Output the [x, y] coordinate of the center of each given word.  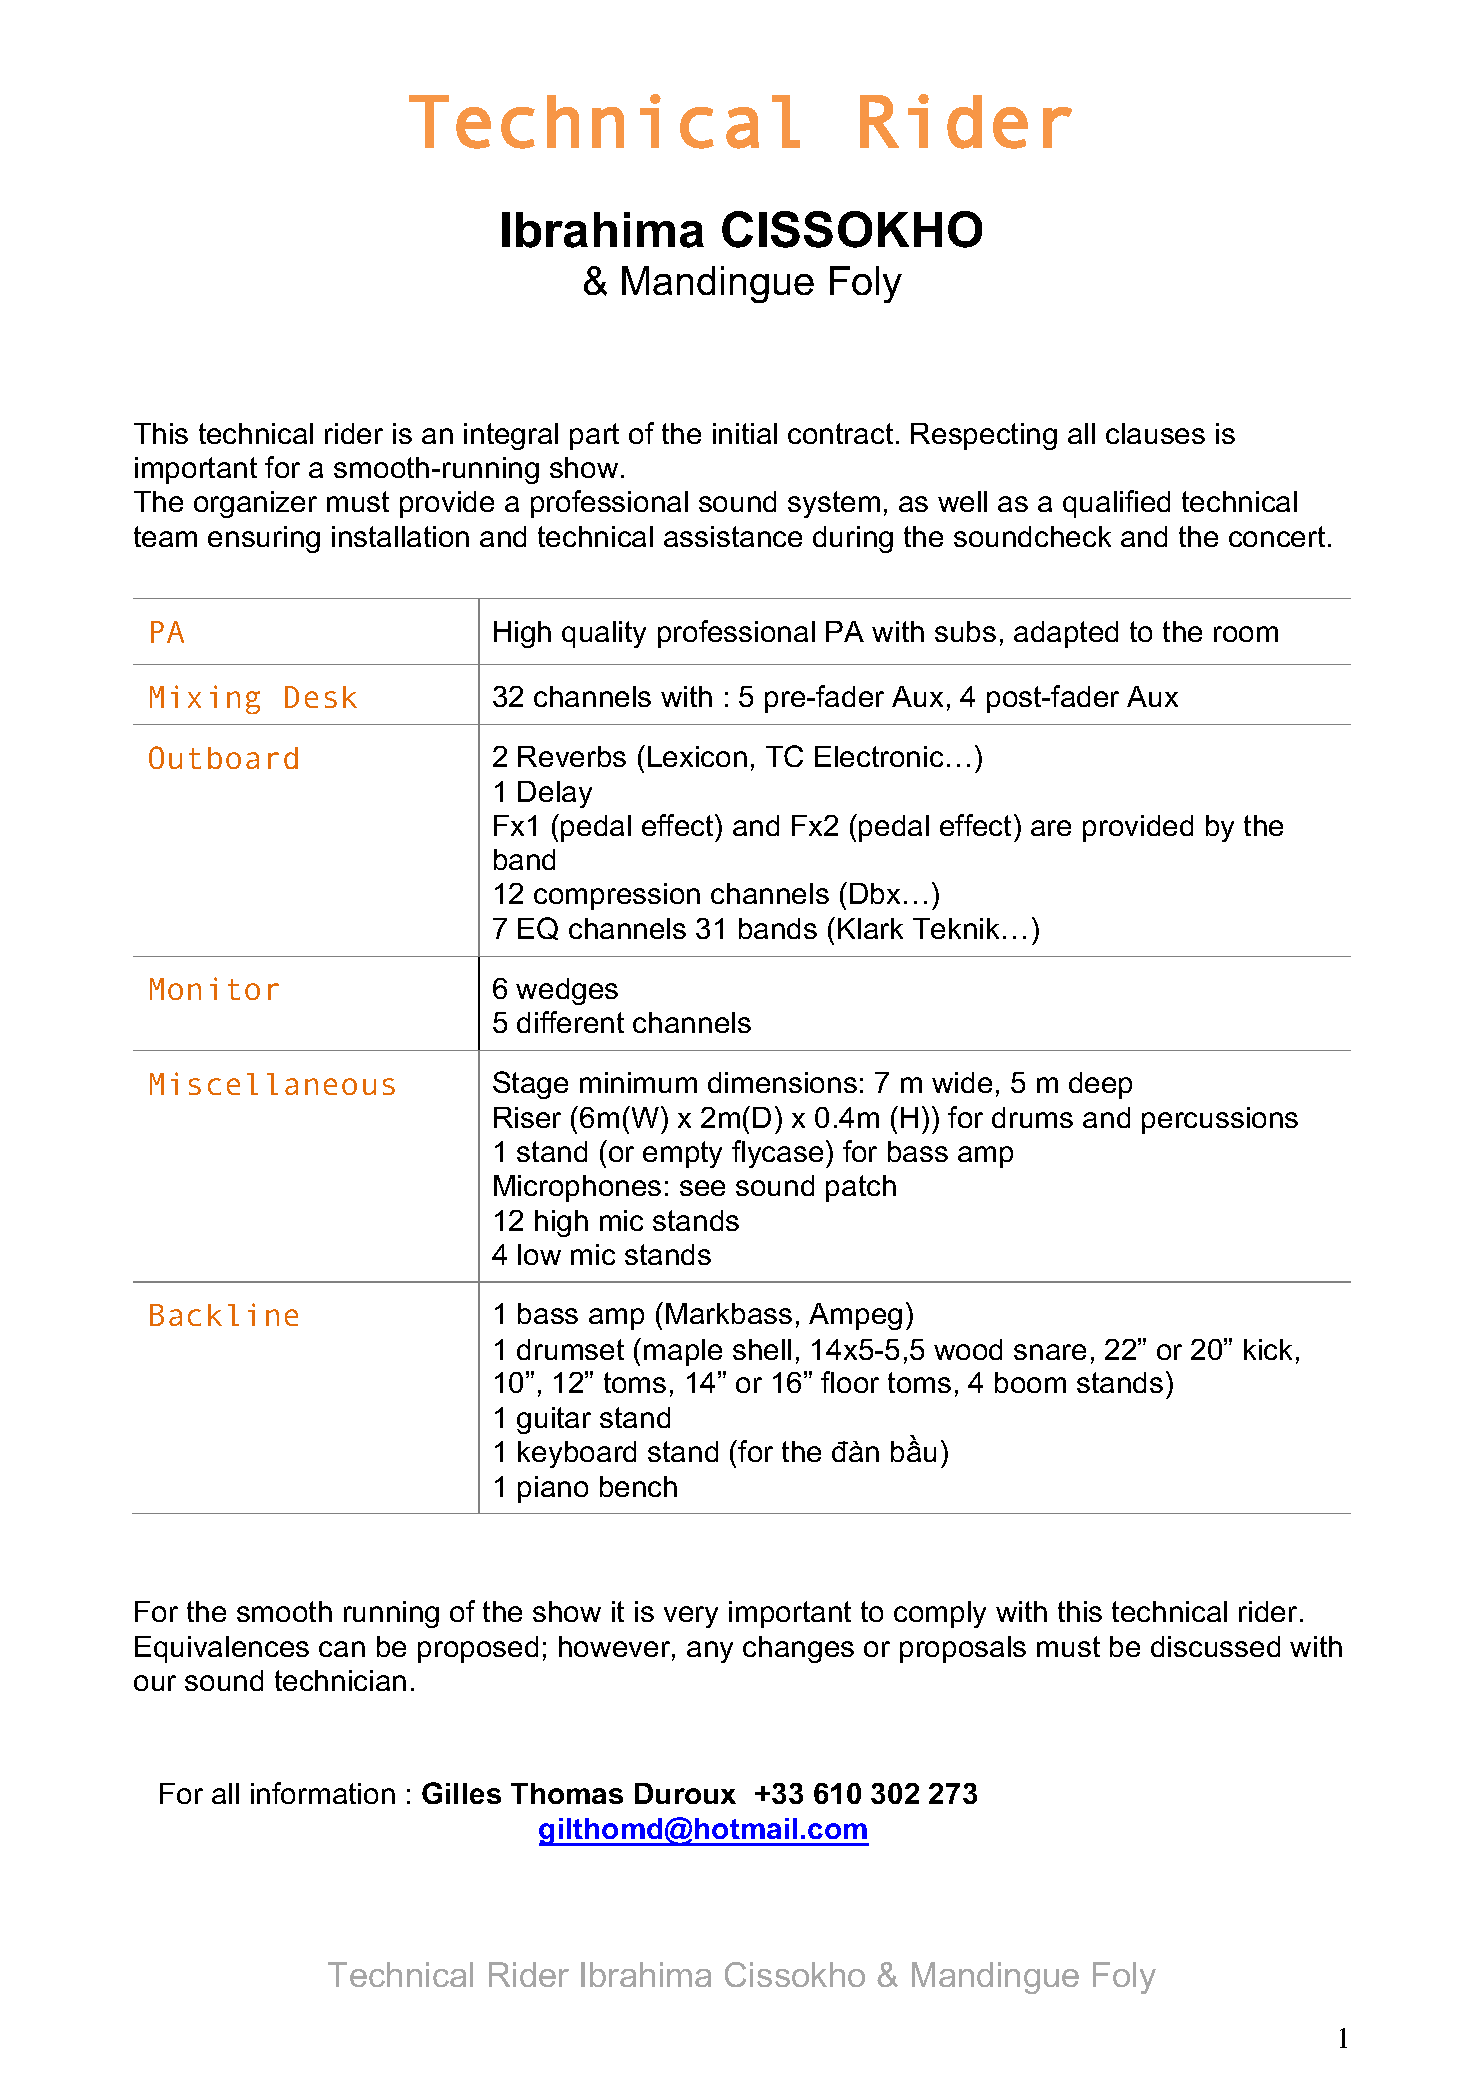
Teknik [956, 928]
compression [617, 896]
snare [1050, 1352]
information [323, 1793]
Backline [224, 1314]
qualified [1116, 504]
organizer [255, 504]
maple [683, 1352]
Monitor [214, 988]
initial [745, 433]
